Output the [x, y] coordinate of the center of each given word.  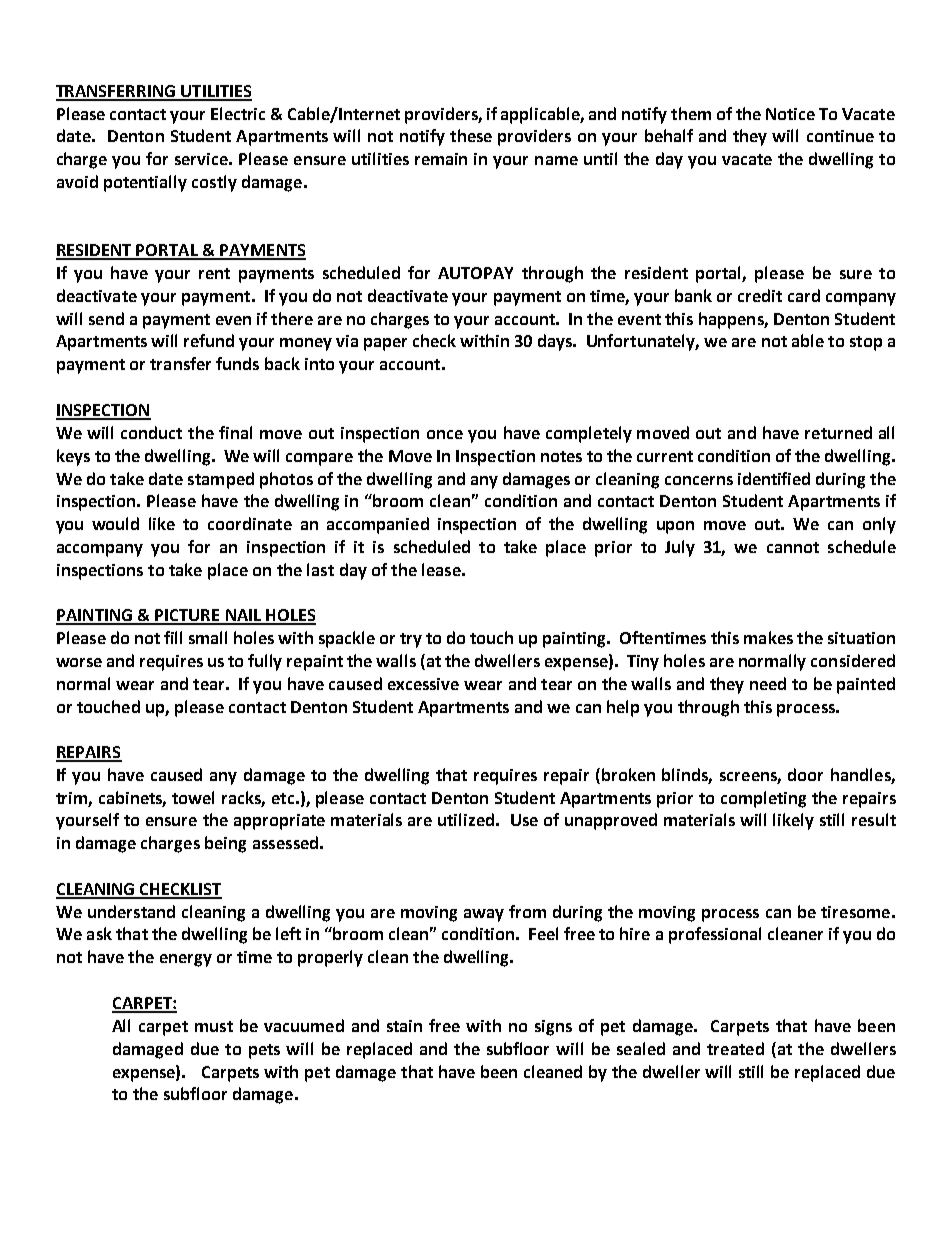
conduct [151, 432]
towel [193, 797]
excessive [423, 684]
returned [838, 432]
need [768, 683]
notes [561, 456]
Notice [790, 114]
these [471, 135]
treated [735, 1048]
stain [404, 1026]
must [214, 1026]
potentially [145, 183]
